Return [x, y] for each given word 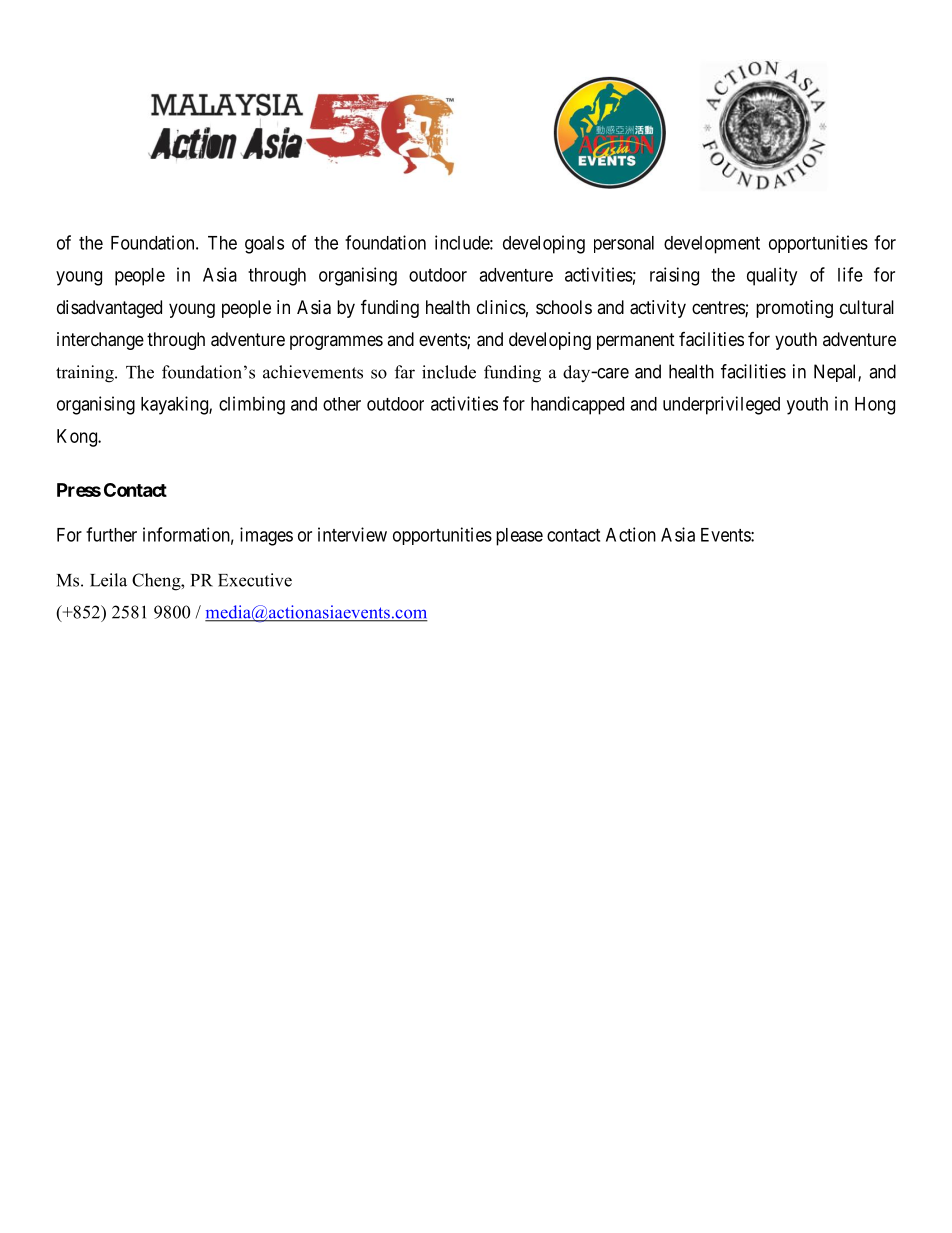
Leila [108, 580]
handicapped [577, 405]
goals [264, 245]
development [712, 245]
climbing [252, 405]
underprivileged [721, 405]
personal [624, 244]
